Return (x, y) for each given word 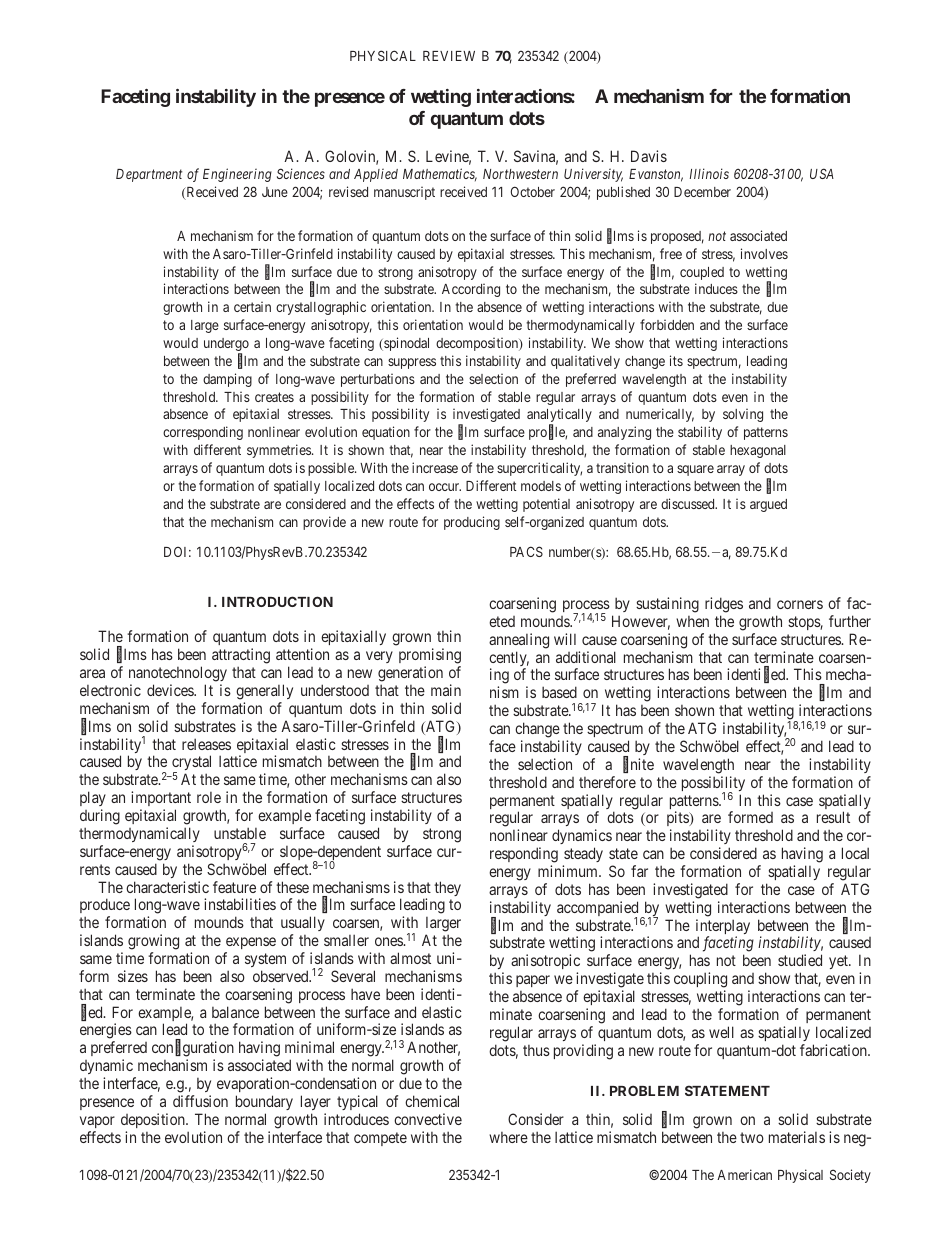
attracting (241, 657)
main (446, 690)
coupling (700, 980)
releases (206, 744)
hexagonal (758, 451)
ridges (724, 605)
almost (410, 958)
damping (227, 380)
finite (638, 765)
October (533, 191)
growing (153, 942)
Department (149, 175)
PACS (526, 551)
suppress (412, 363)
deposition (154, 1120)
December (702, 192)
